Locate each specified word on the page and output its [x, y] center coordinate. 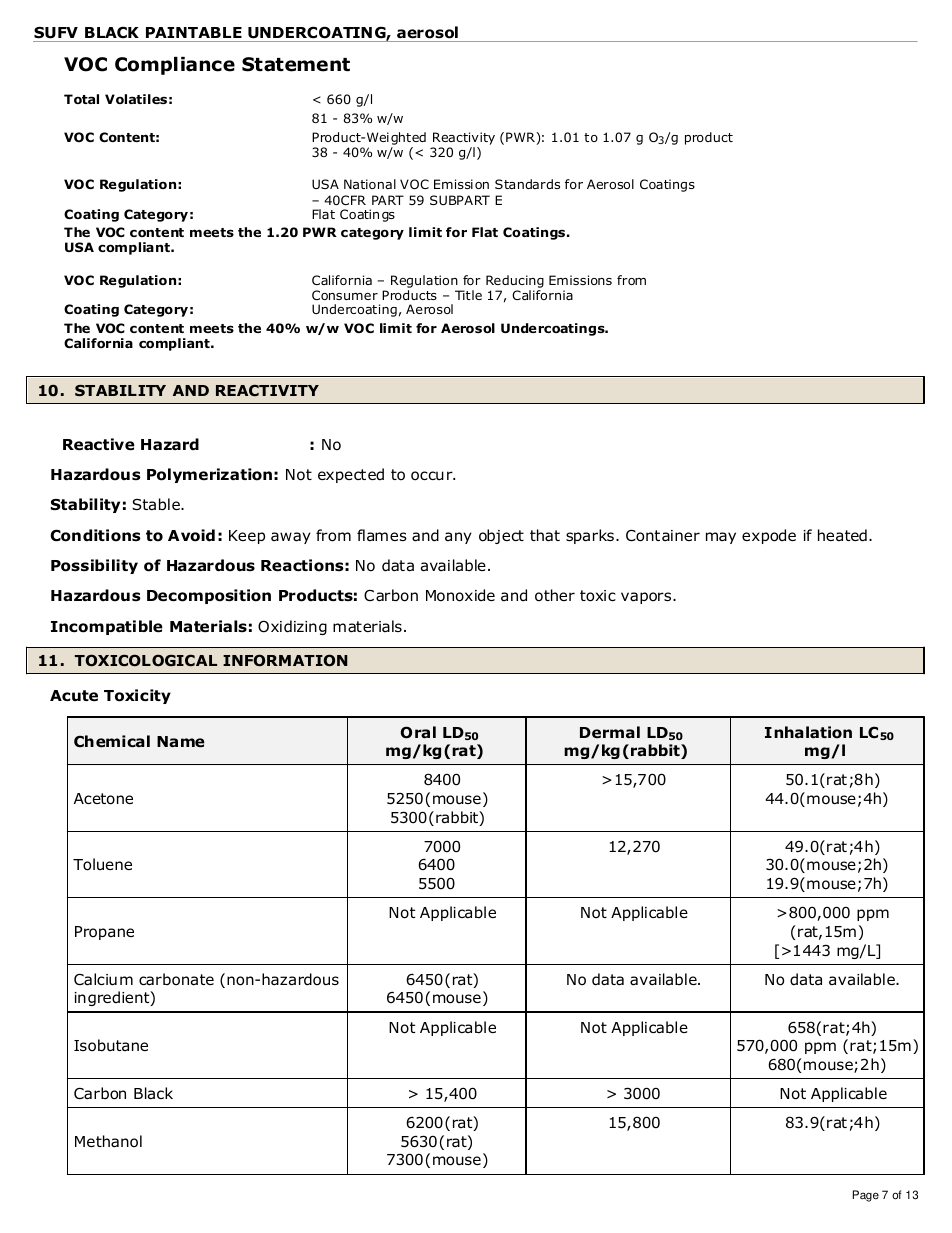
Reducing [515, 283]
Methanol [108, 1141]
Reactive [99, 444]
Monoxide [460, 595]
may [721, 538]
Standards [527, 184]
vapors [647, 598]
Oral [418, 732]
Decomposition [209, 596]
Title [468, 295]
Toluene [102, 864]
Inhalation [808, 732]
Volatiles [136, 99]
